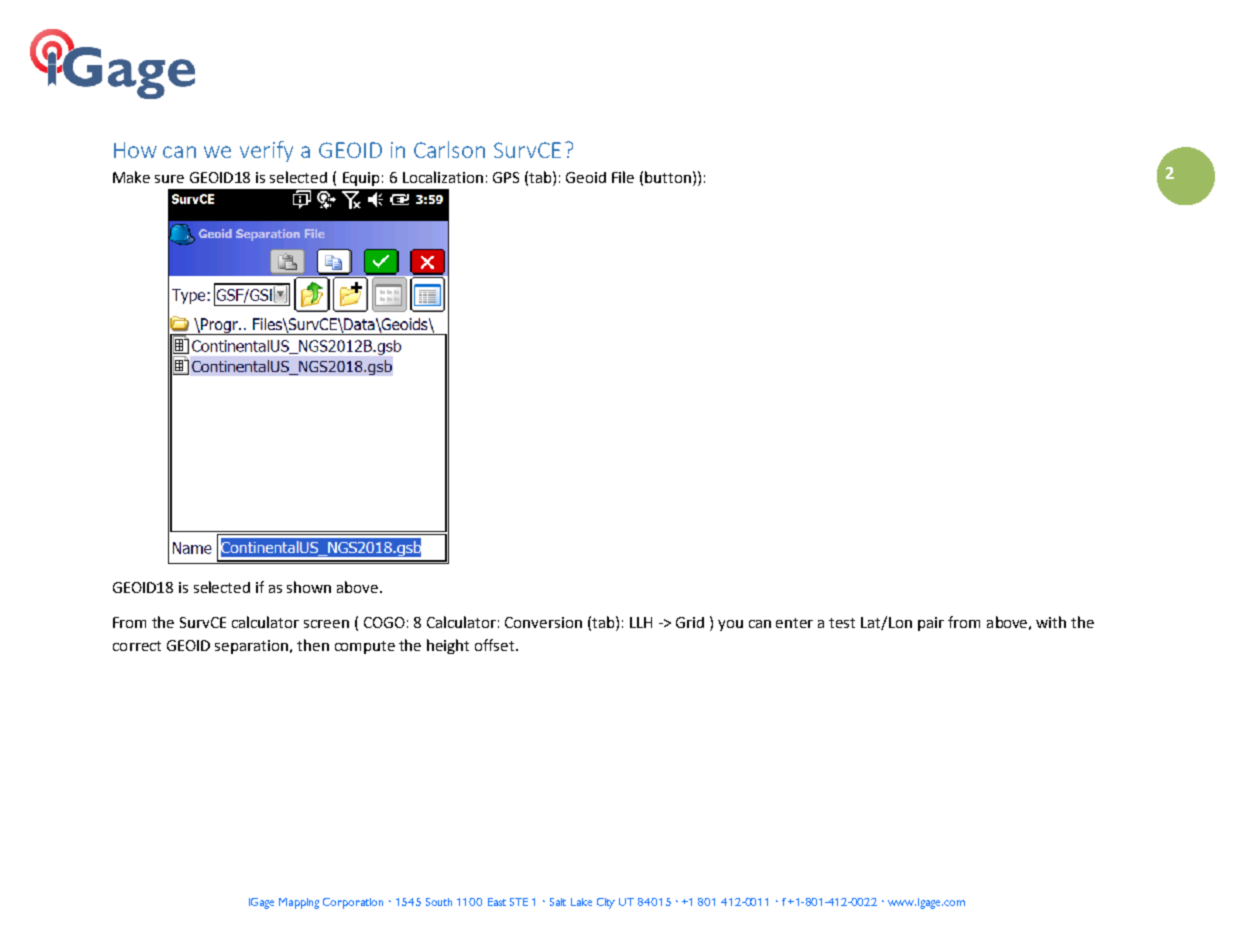  Describe the element at coordinates (266, 151) in the screenshot. I see `verify` at that location.
